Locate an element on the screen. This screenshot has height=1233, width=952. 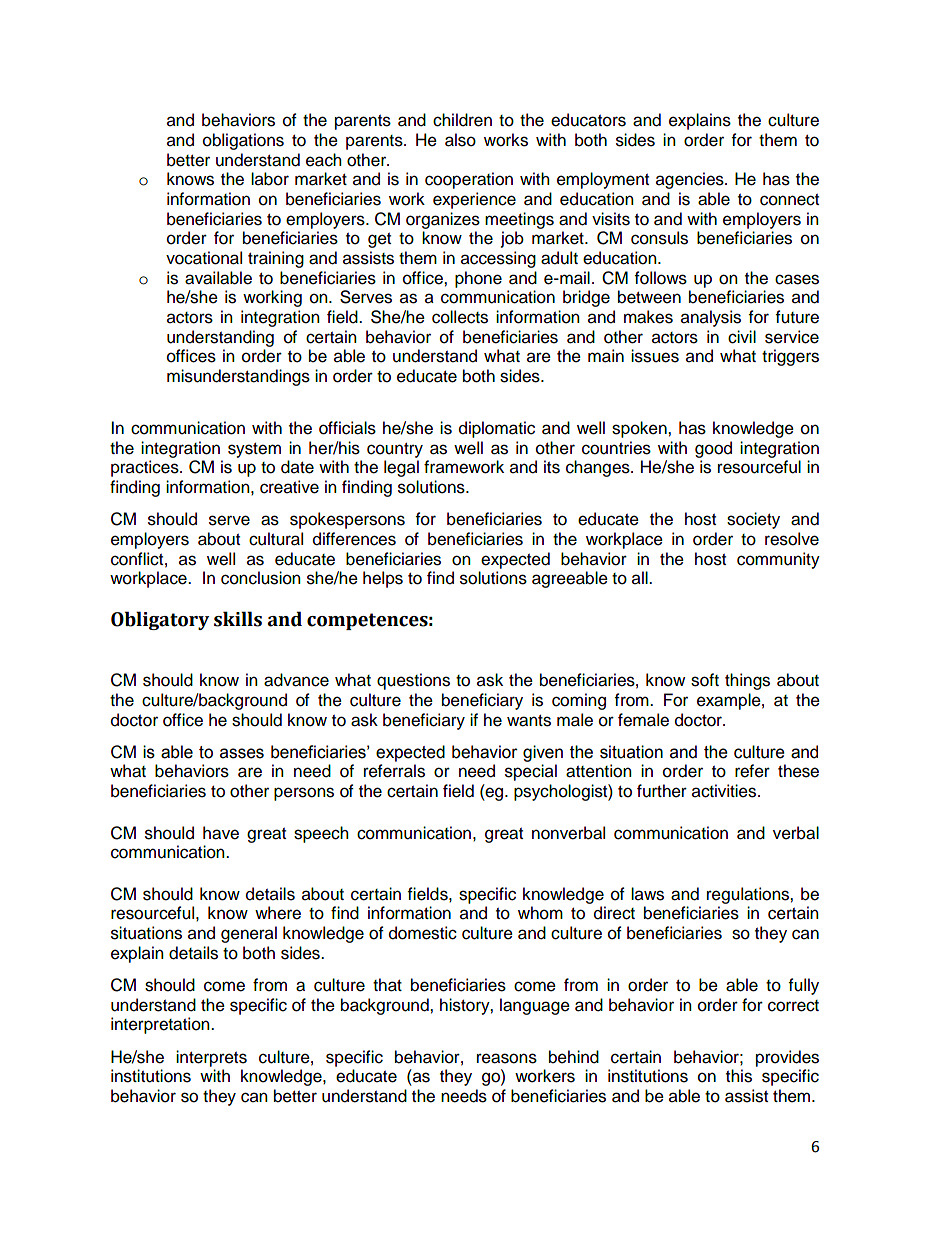
reasons is located at coordinates (507, 1058).
